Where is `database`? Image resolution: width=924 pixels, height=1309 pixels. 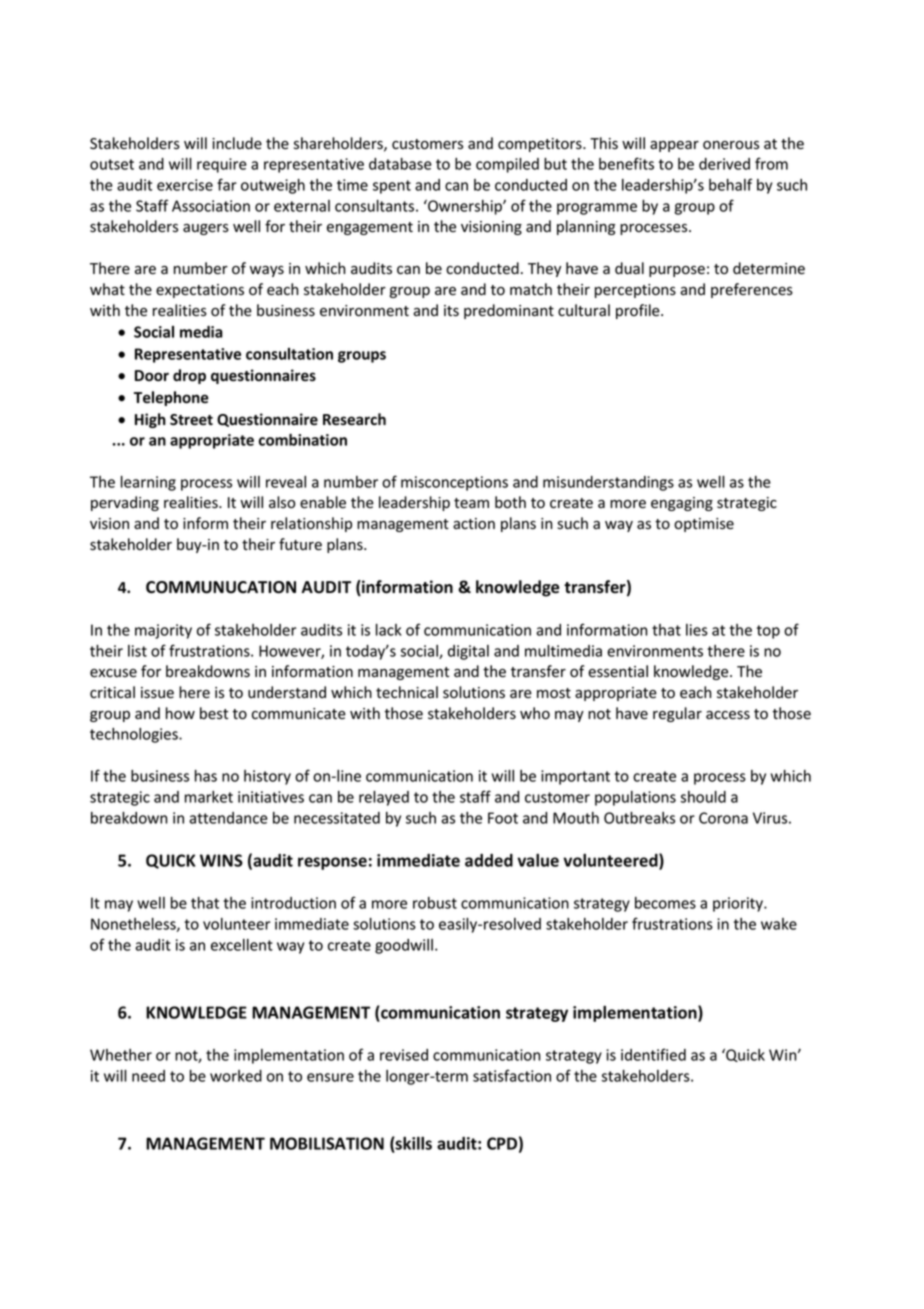 database is located at coordinates (400, 164).
